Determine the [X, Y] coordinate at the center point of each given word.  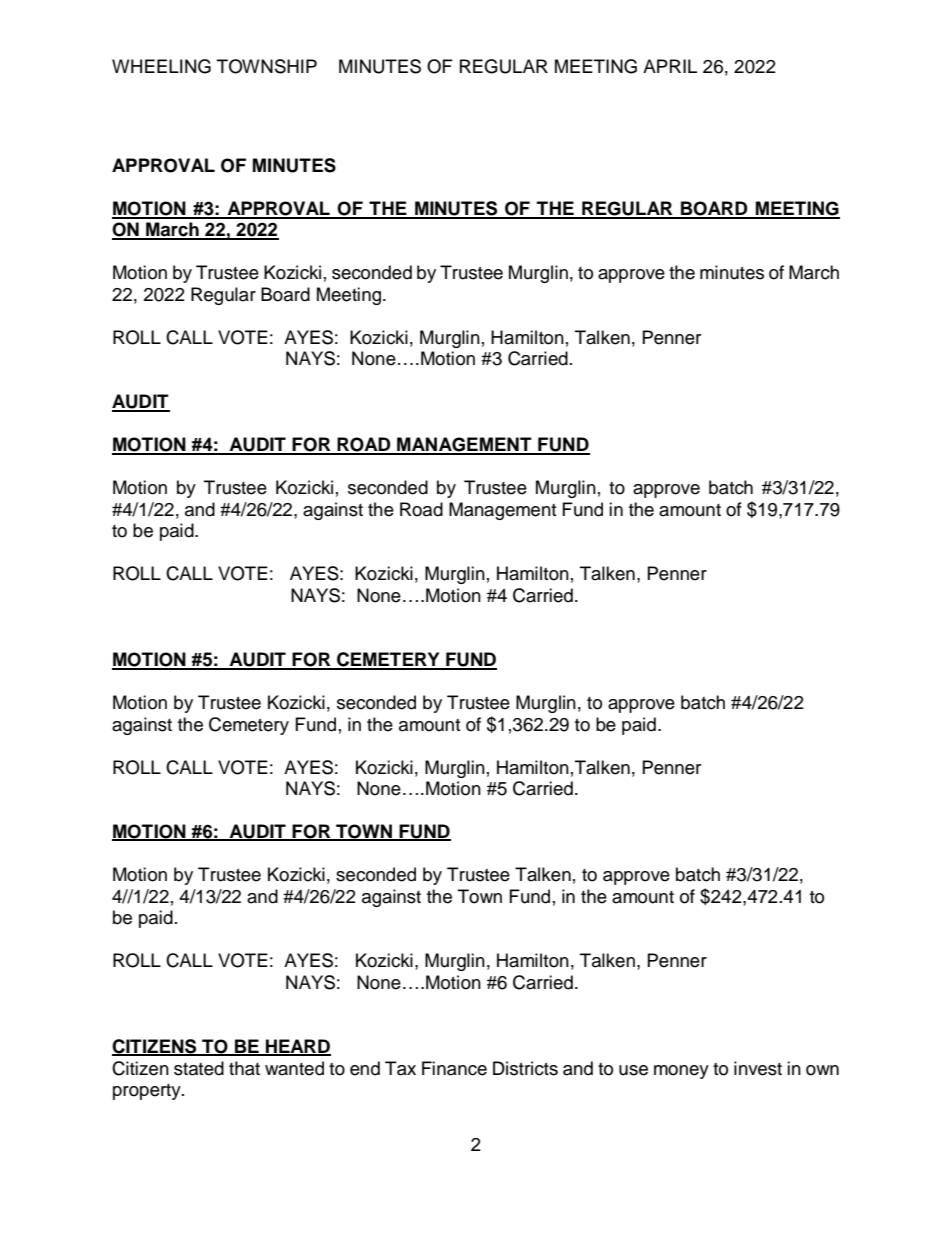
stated [199, 1068]
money [681, 1072]
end [365, 1068]
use [633, 1070]
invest [758, 1068]
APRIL [670, 66]
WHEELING [161, 66]
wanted [294, 1068]
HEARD [297, 1047]
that [244, 1068]
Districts [525, 1068]
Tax [400, 1068]
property [148, 1092]
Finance [454, 1068]
